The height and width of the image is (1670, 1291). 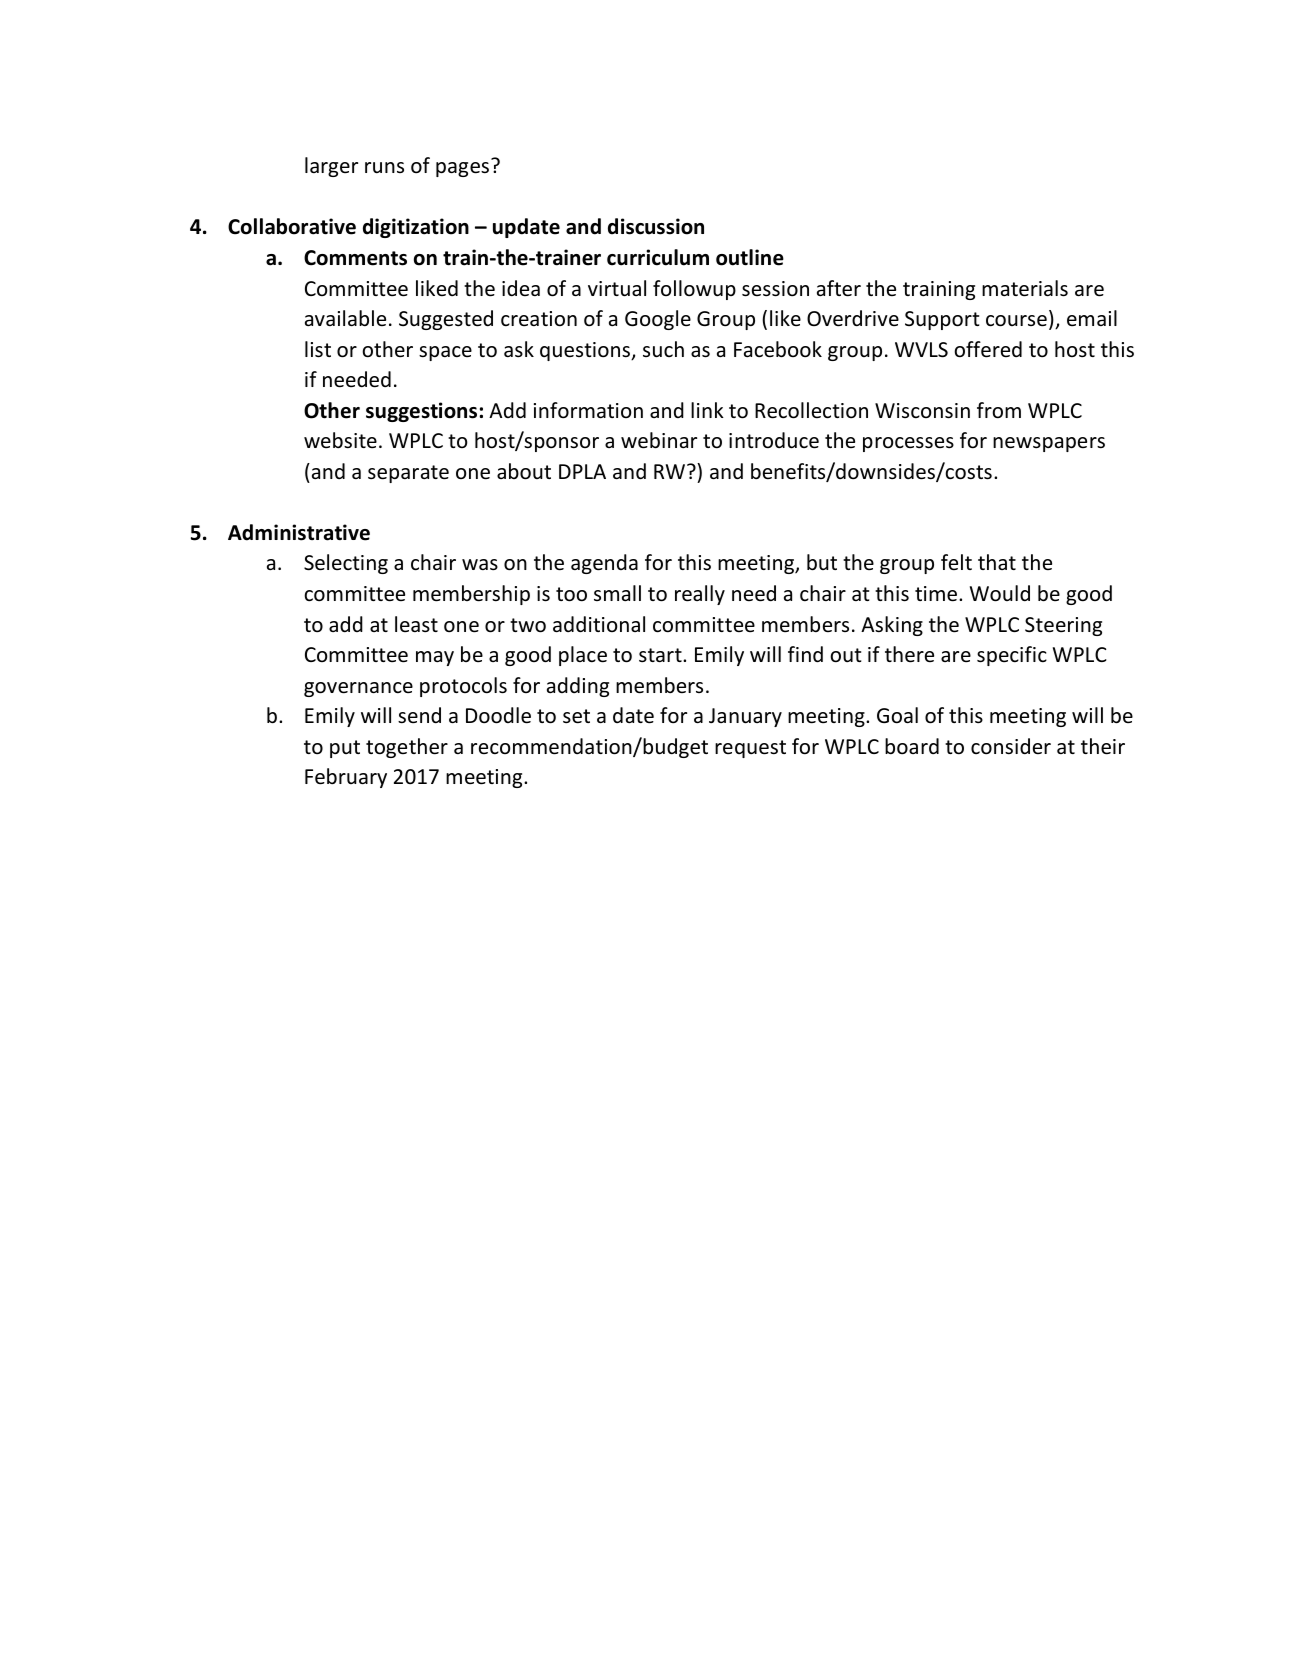 I want to click on request, so click(x=750, y=749).
